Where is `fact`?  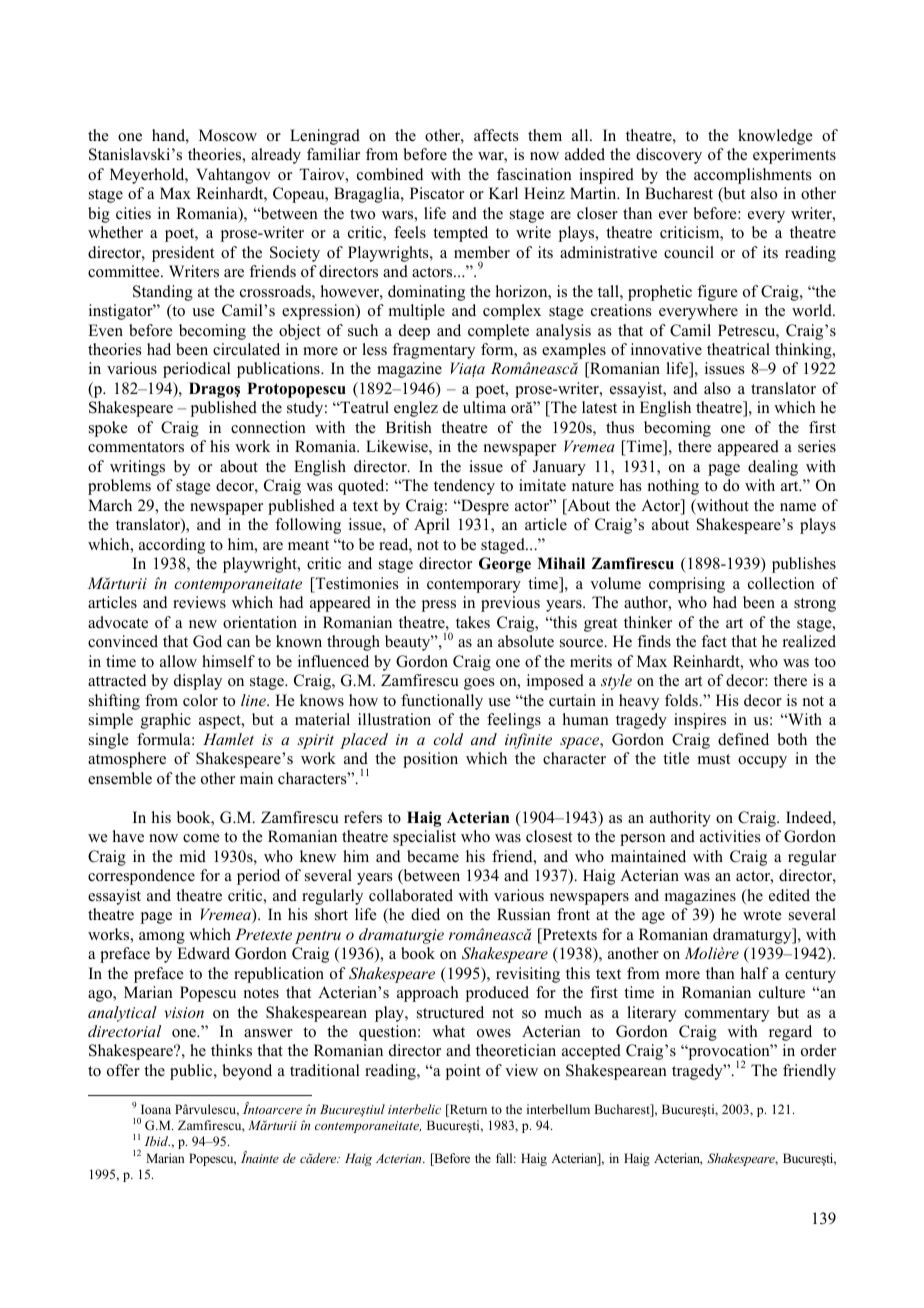
fact is located at coordinates (714, 641).
